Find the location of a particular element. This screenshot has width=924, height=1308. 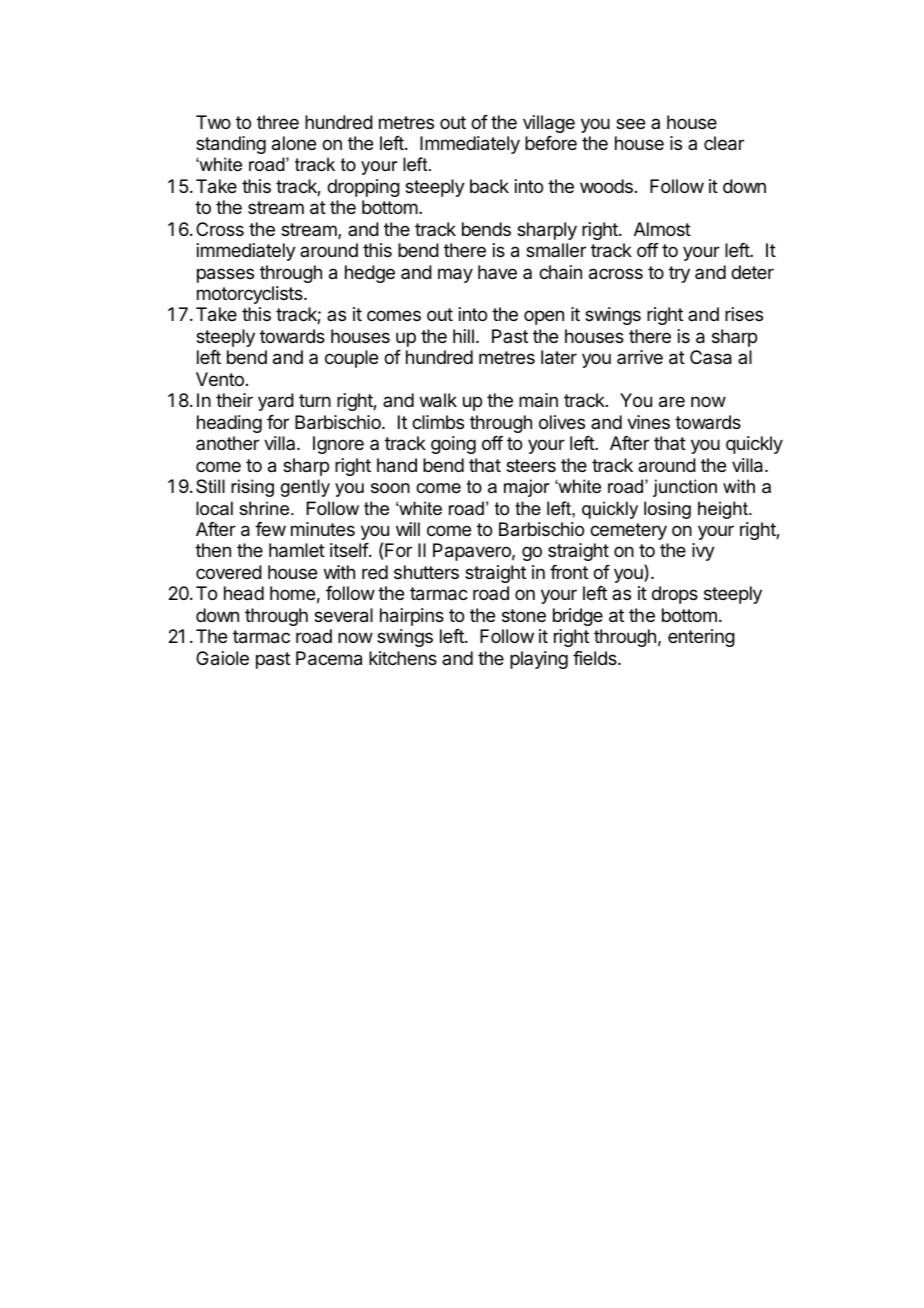

alone is located at coordinates (294, 143).
